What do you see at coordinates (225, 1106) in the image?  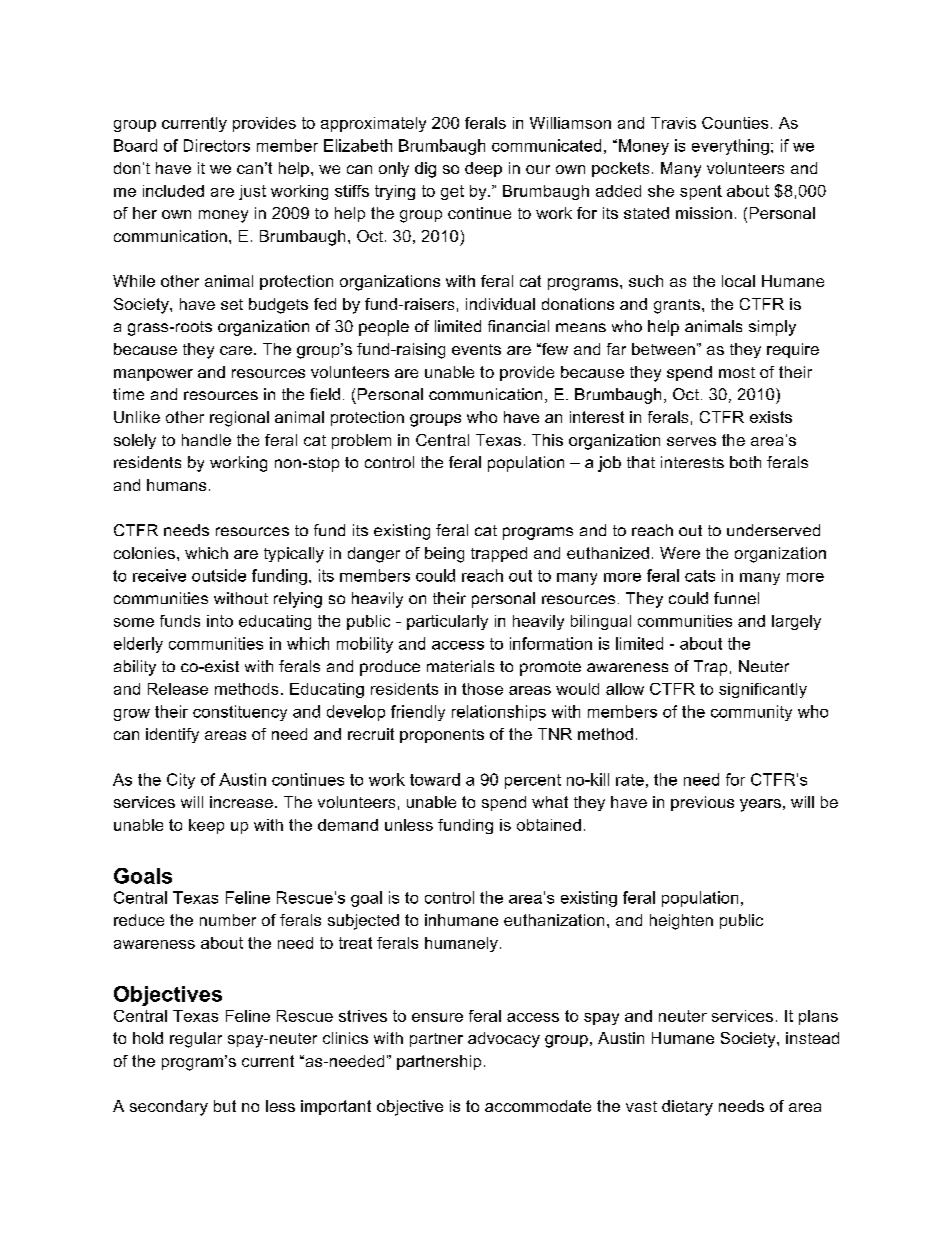 I see `but` at bounding box center [225, 1106].
